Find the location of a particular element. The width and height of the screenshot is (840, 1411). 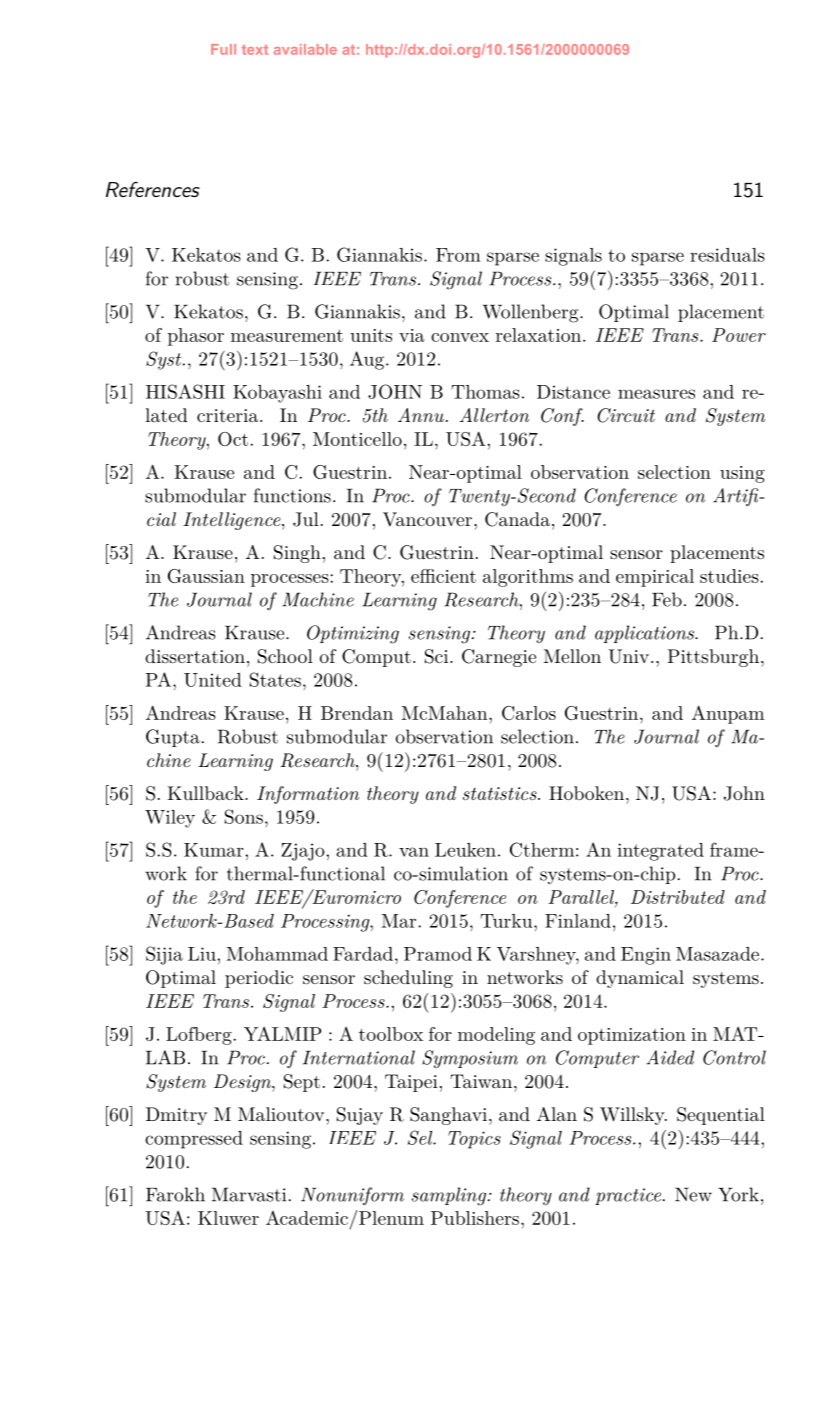

residuals is located at coordinates (727, 255).
